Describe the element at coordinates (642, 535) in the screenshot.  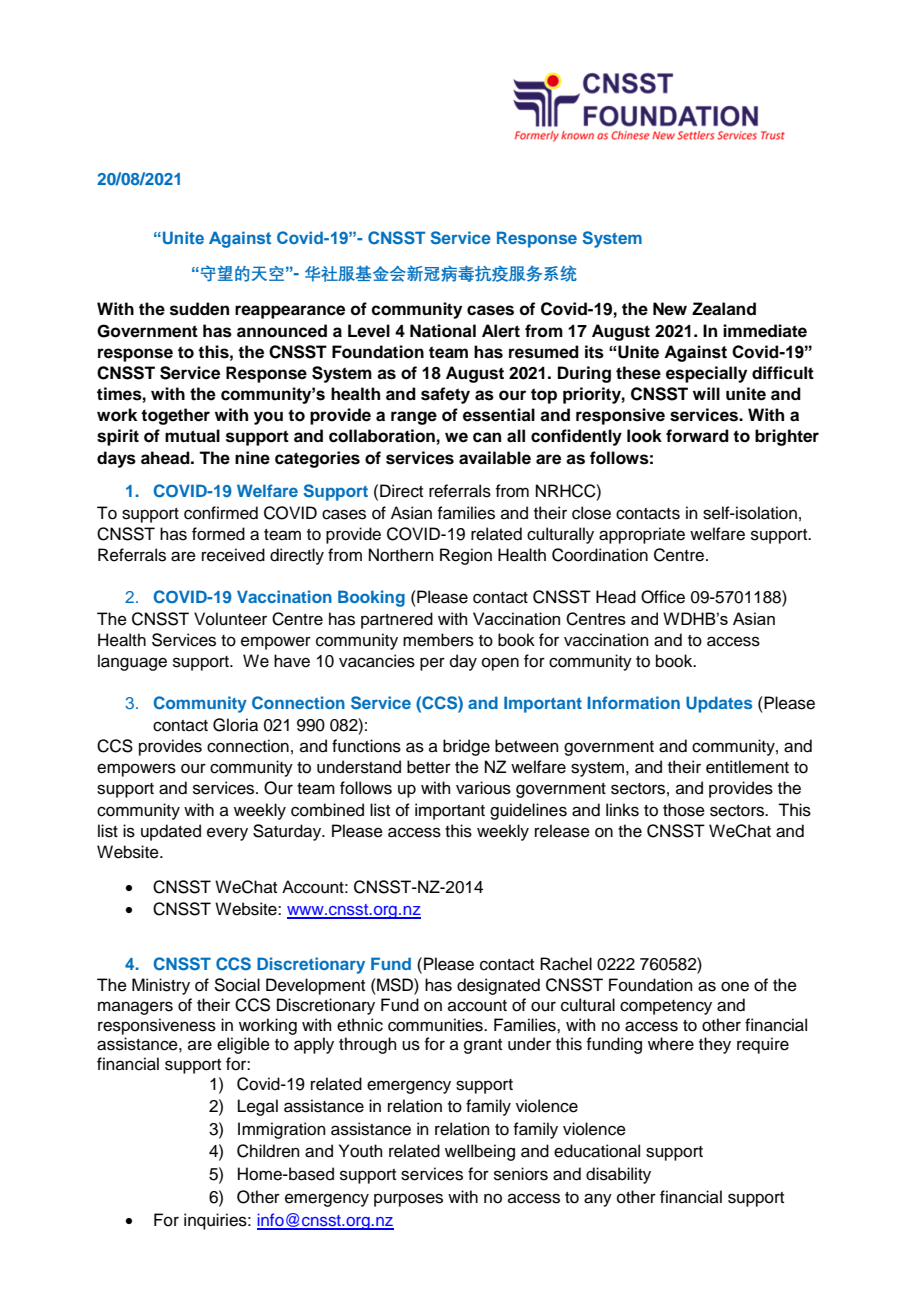
I see `appropriate` at that location.
